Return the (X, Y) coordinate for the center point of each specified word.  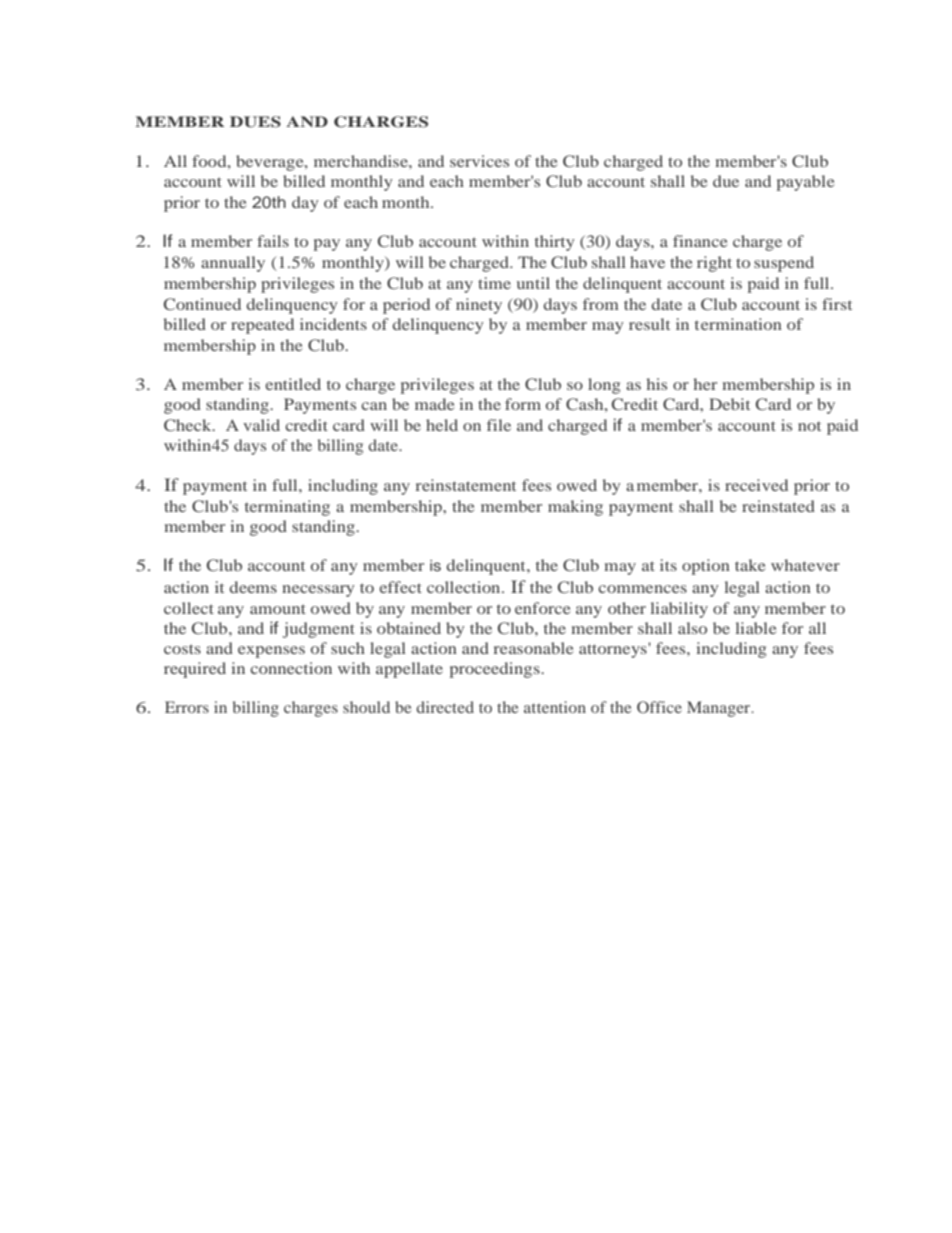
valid (261, 425)
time (494, 283)
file (499, 425)
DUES (255, 122)
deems (253, 587)
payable (806, 183)
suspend (784, 264)
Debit (729, 404)
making (575, 508)
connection (291, 668)
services (479, 161)
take (750, 565)
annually (233, 264)
